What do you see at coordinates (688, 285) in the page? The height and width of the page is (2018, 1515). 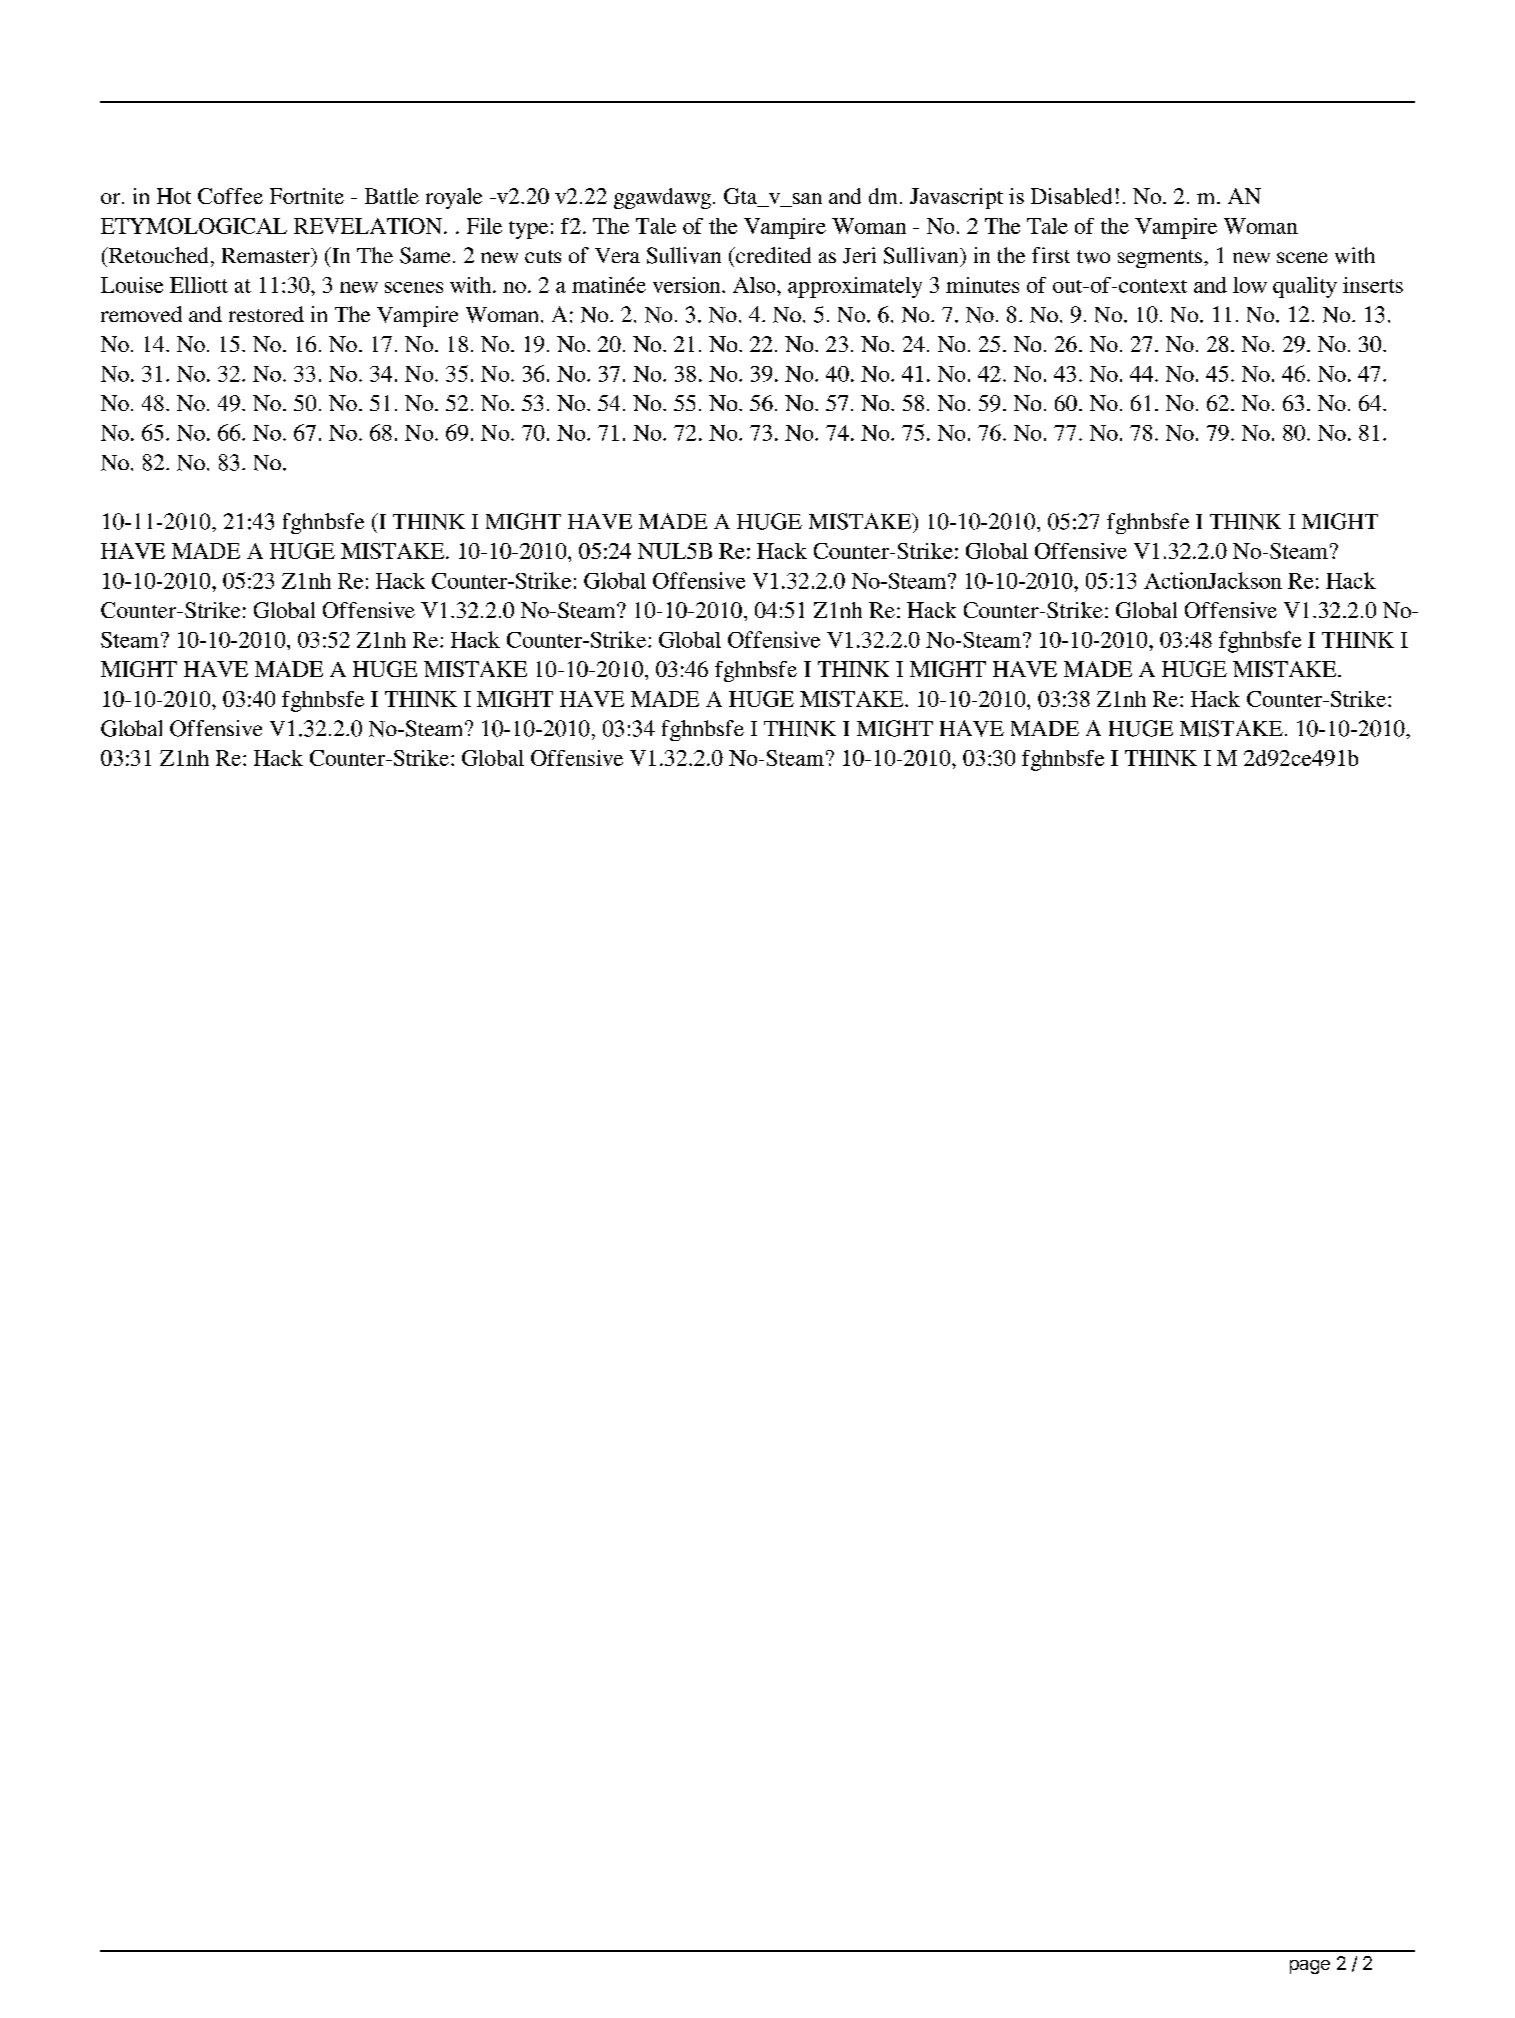 I see `version` at bounding box center [688, 285].
